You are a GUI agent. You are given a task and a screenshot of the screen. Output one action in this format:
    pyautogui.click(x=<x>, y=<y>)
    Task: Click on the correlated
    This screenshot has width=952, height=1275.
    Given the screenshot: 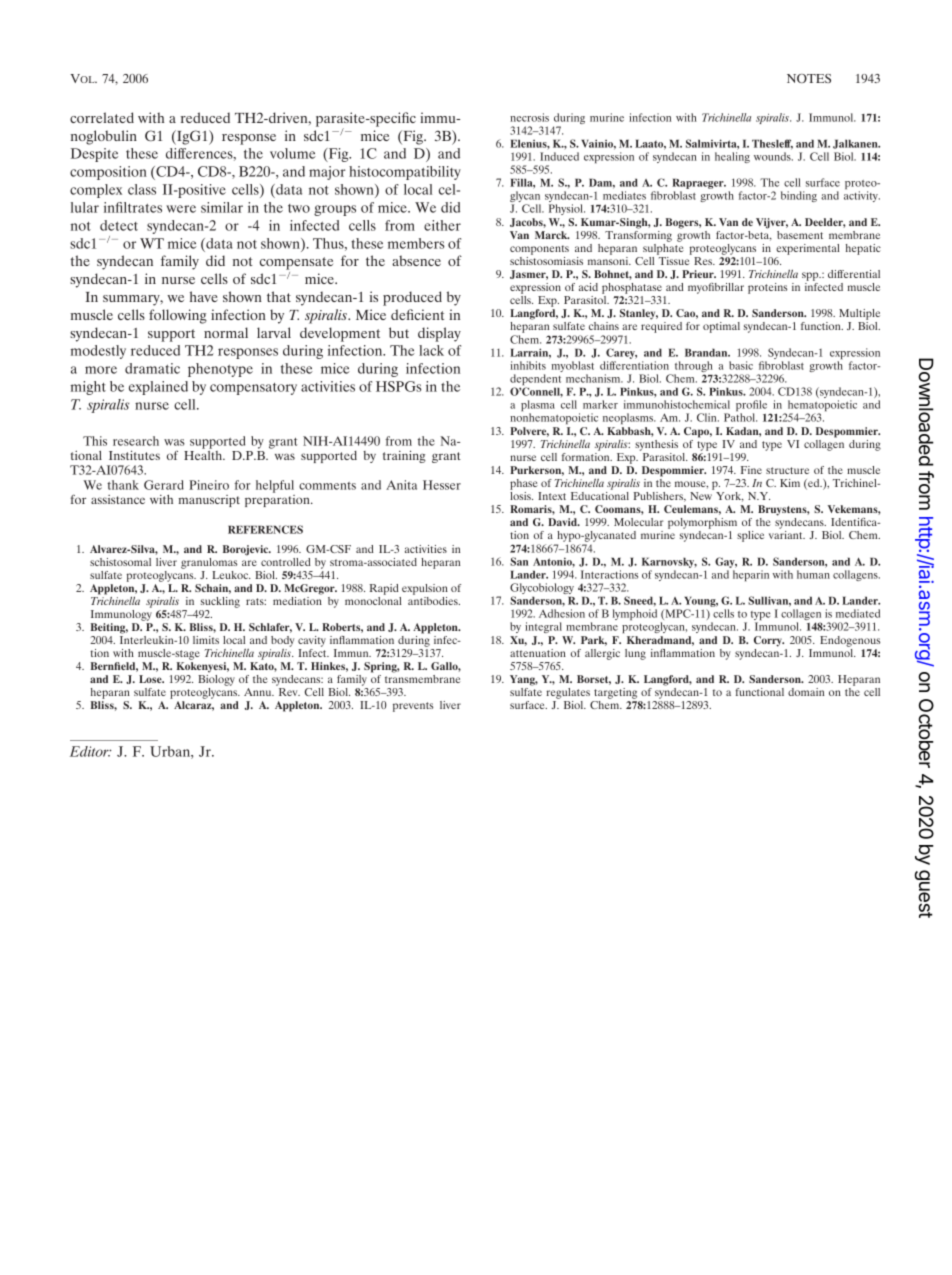 What is the action you would take?
    pyautogui.click(x=102, y=117)
